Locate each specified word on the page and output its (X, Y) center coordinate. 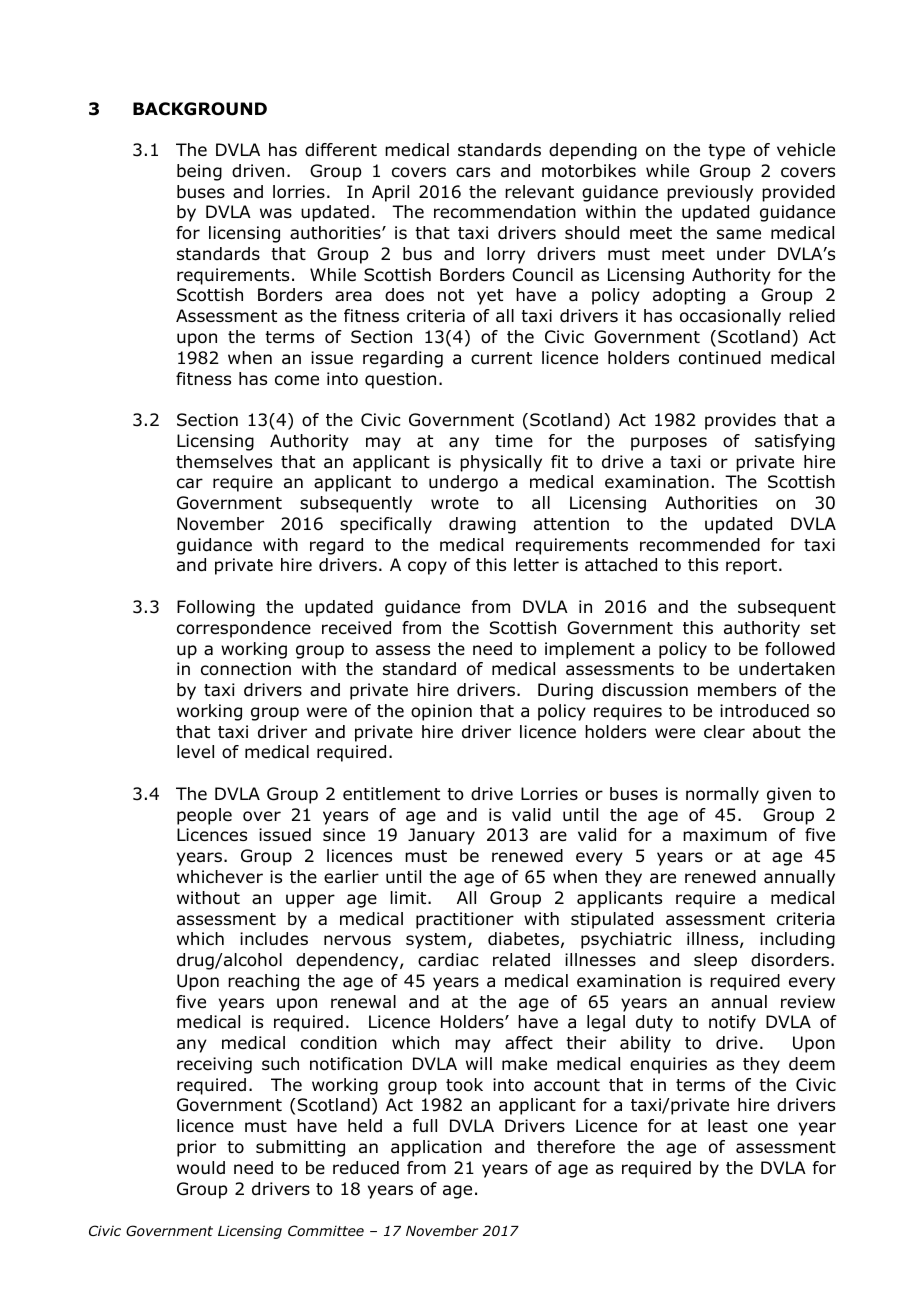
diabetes (523, 939)
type (726, 152)
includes (274, 939)
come (297, 380)
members (737, 690)
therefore (576, 1147)
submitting (300, 1148)
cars (473, 172)
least (728, 1126)
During (565, 691)
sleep (715, 961)
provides (740, 421)
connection (246, 669)
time (514, 441)
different (341, 150)
